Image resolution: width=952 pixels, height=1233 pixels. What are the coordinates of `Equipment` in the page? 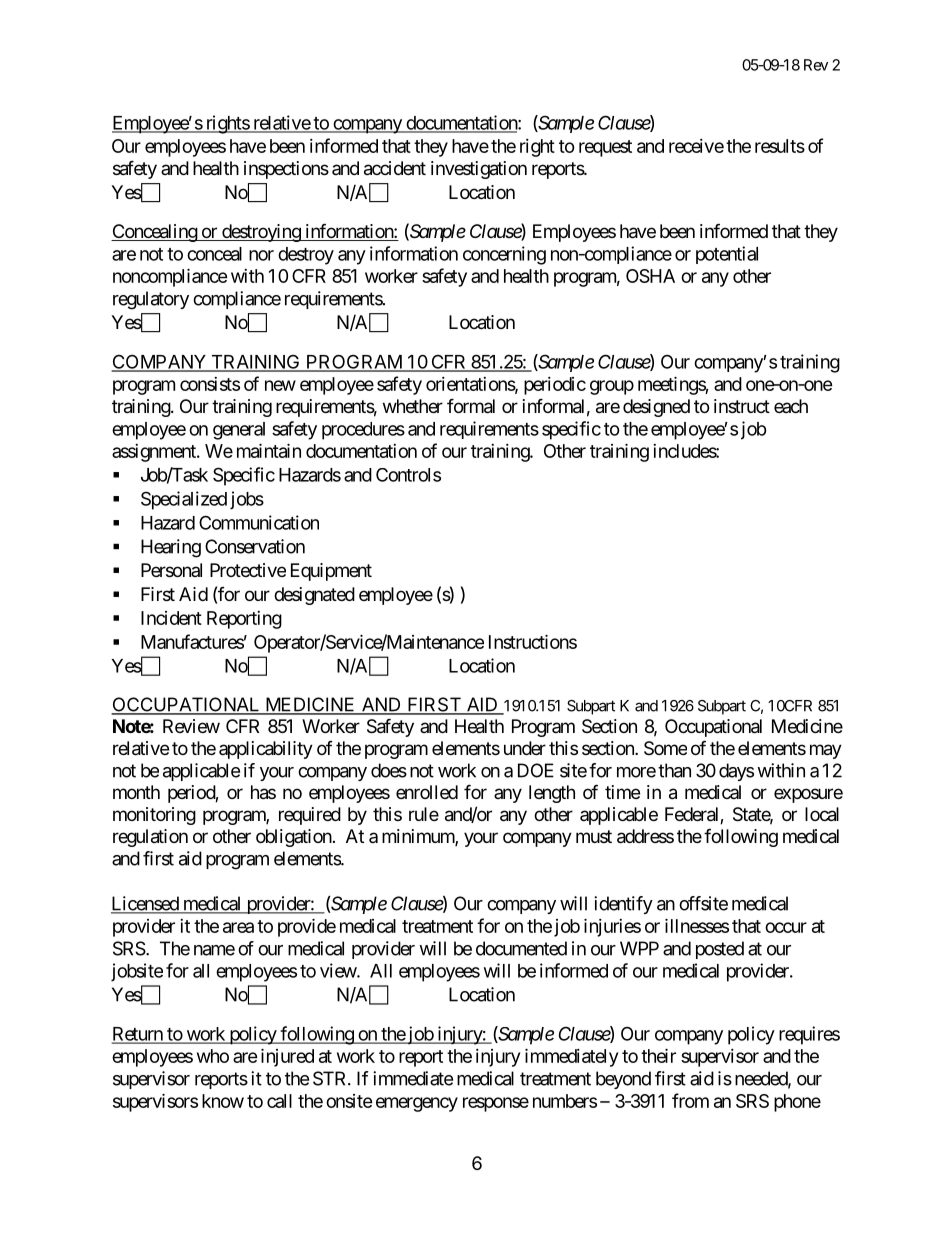 It's located at (331, 572).
